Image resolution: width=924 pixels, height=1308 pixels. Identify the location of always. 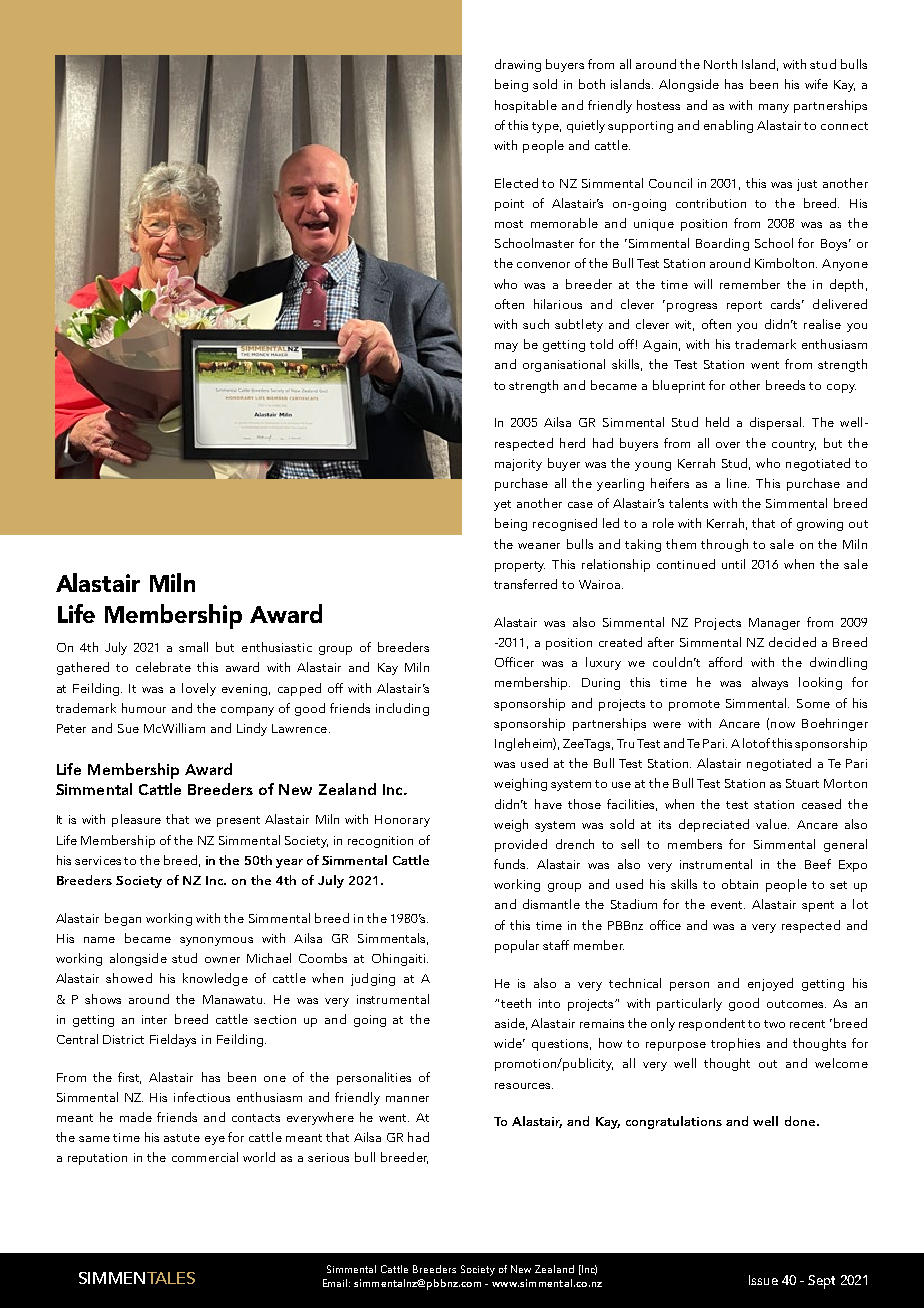
(770, 683).
